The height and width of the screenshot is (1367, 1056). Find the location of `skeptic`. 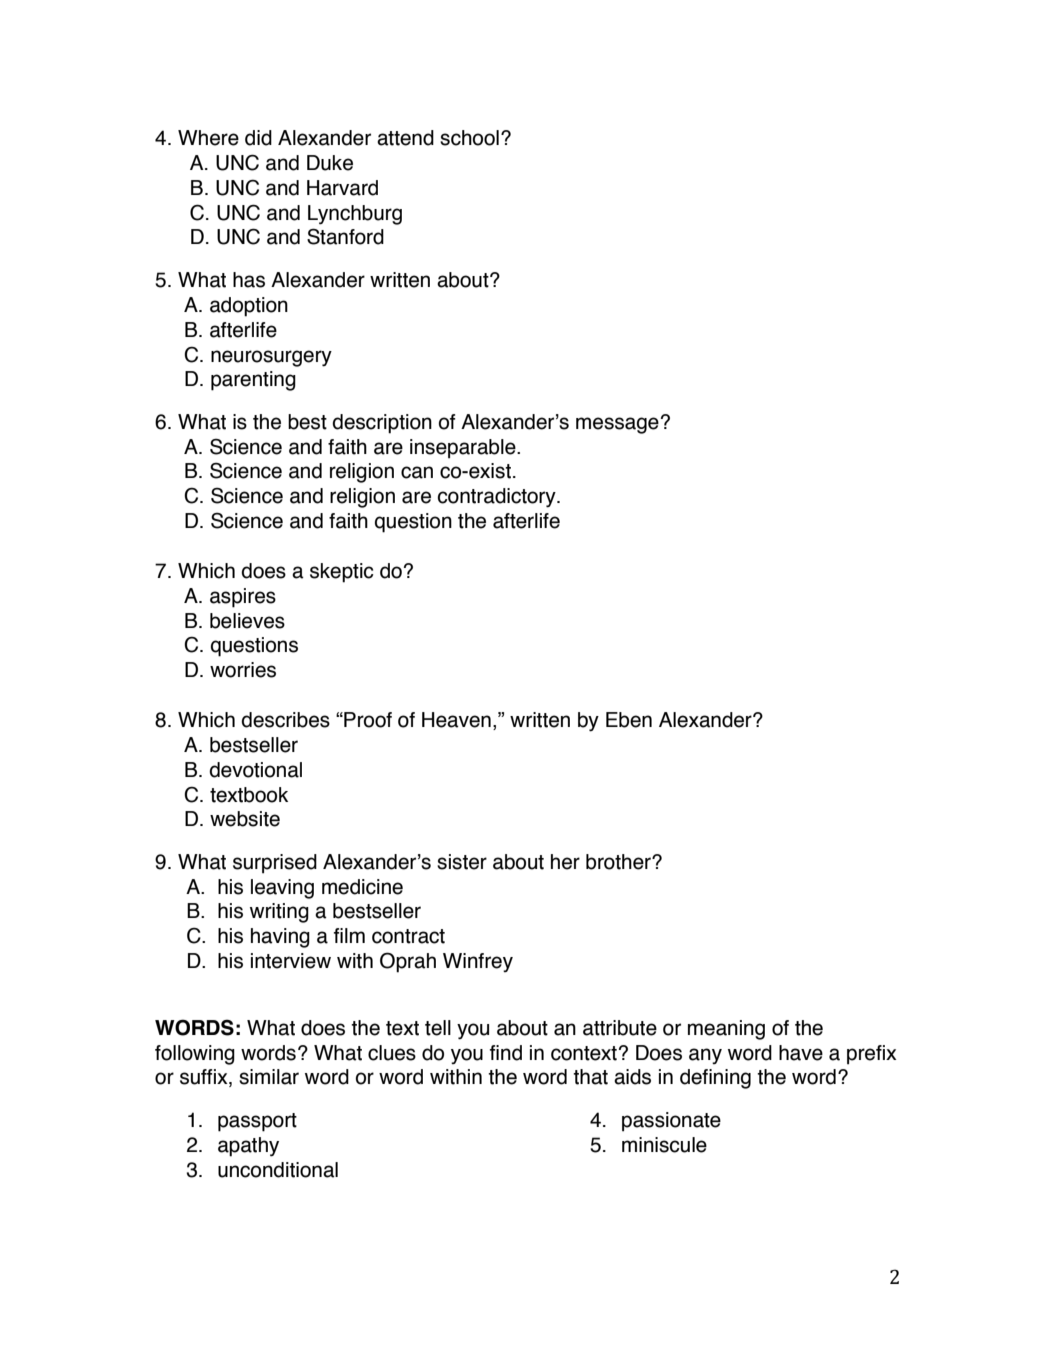

skeptic is located at coordinates (342, 573).
